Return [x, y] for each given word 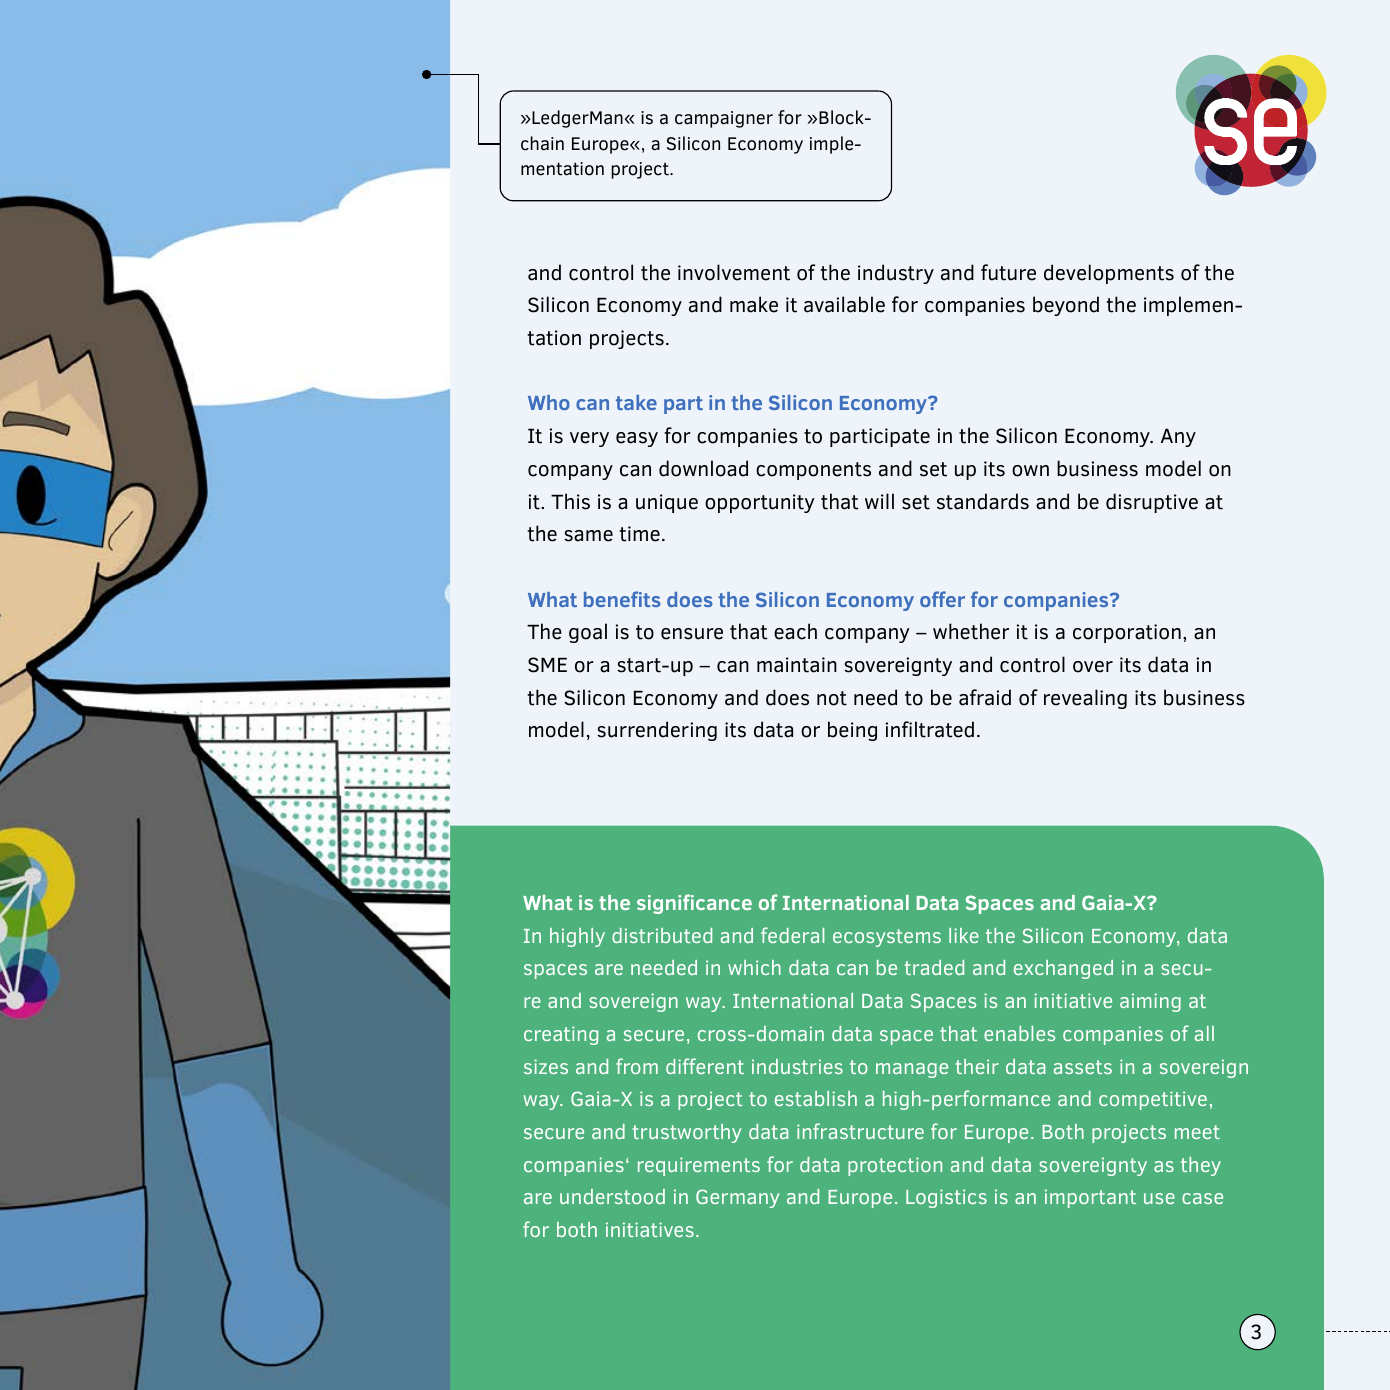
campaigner [724, 119]
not [832, 698]
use [1159, 1198]
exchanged [1063, 969]
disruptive [1152, 503]
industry [896, 274]
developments [1109, 274]
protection [895, 1166]
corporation [1127, 633]
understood [612, 1196]
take [636, 402]
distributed [662, 935]
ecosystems [887, 938]
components [813, 471]
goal [588, 633]
